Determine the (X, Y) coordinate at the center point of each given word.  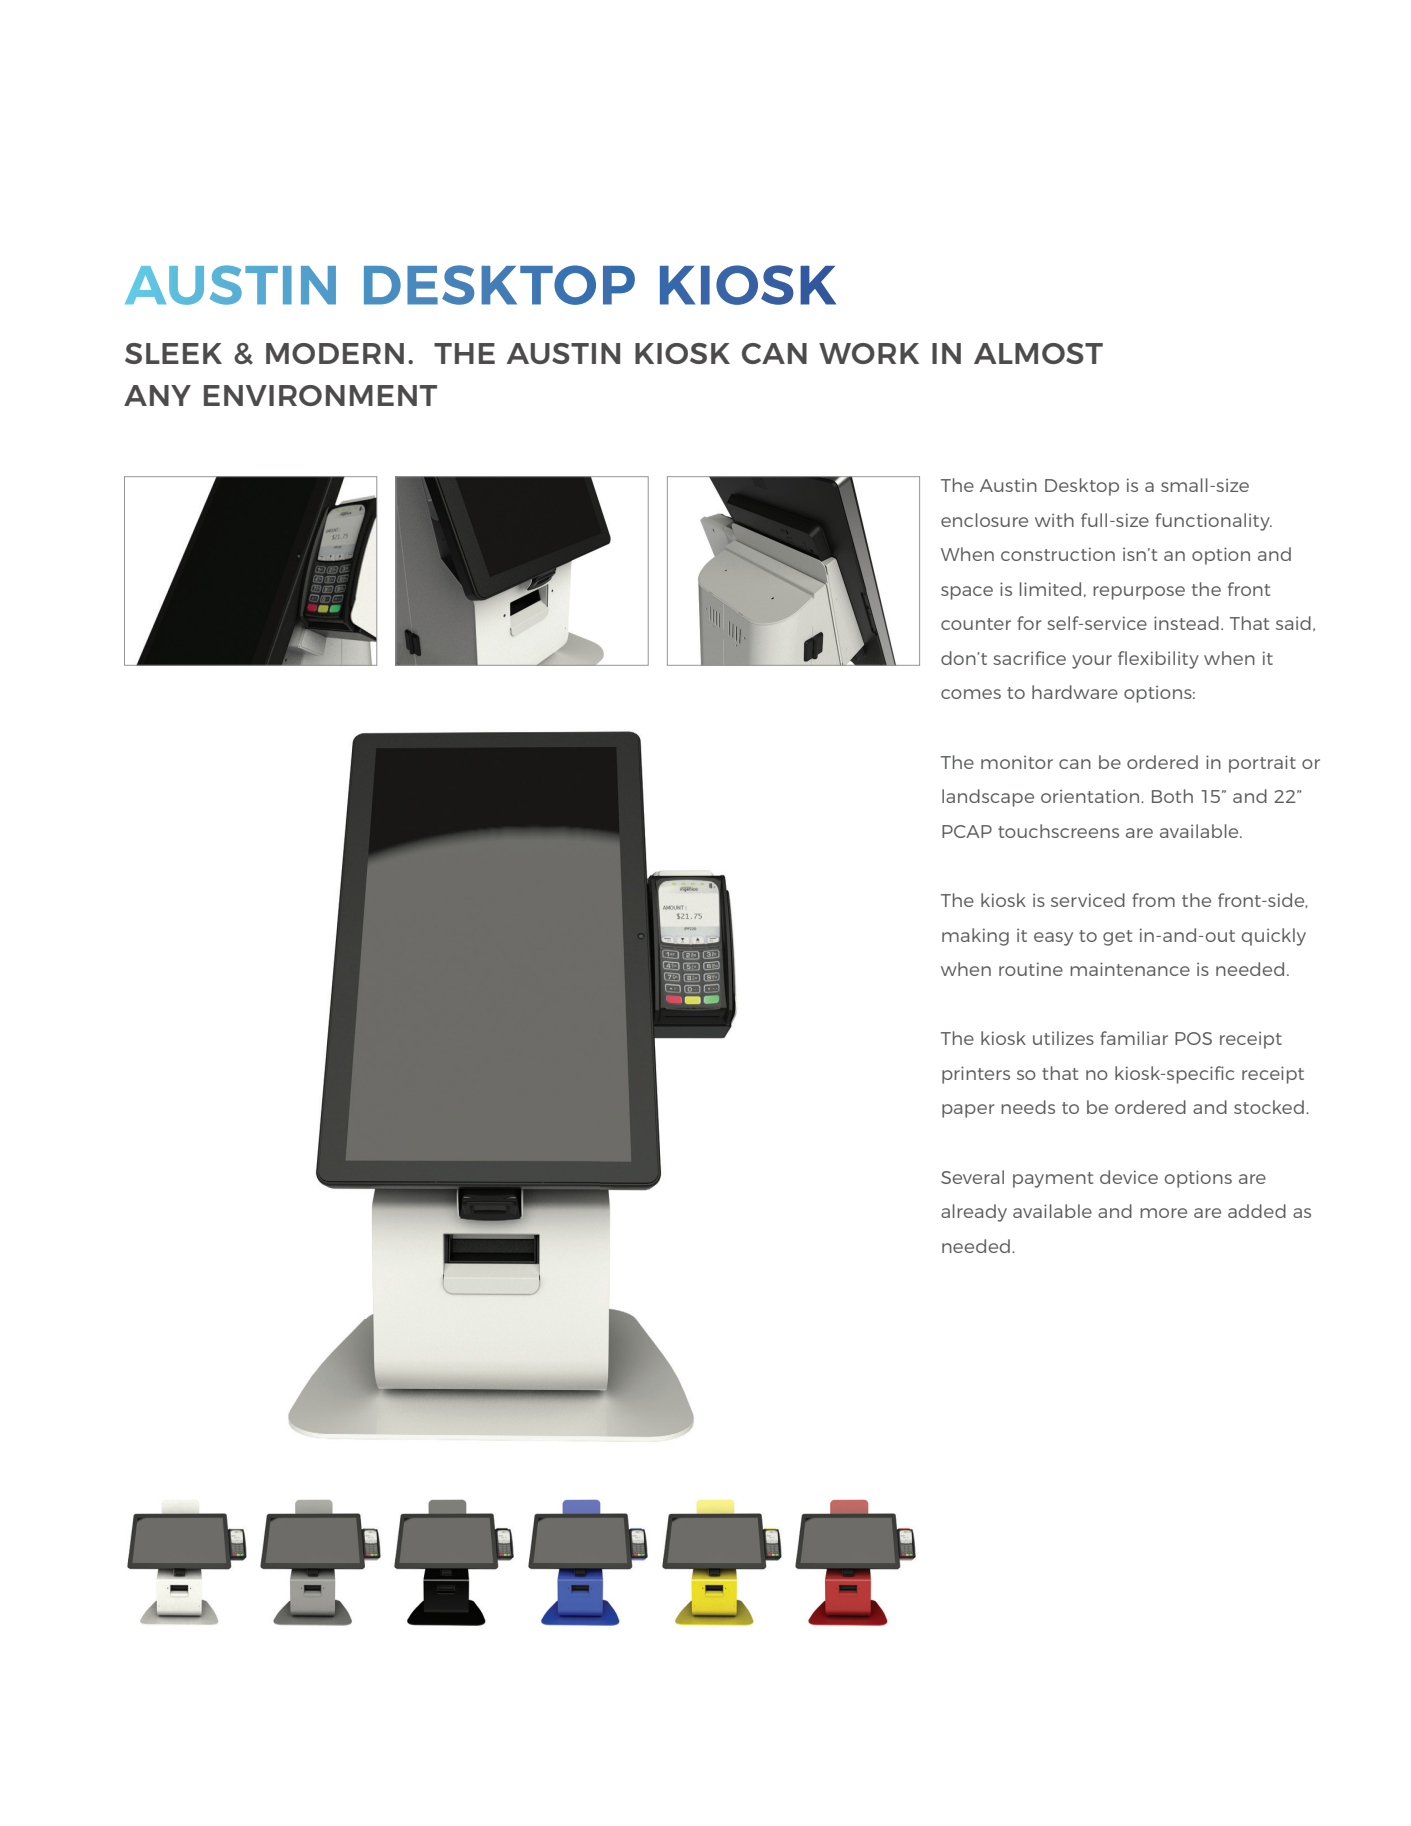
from (1153, 900)
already (974, 1213)
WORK (869, 353)
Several (972, 1177)
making (975, 937)
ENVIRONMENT (320, 395)
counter (976, 624)
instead (1186, 623)
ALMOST (1038, 353)
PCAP (967, 831)
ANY (157, 395)
